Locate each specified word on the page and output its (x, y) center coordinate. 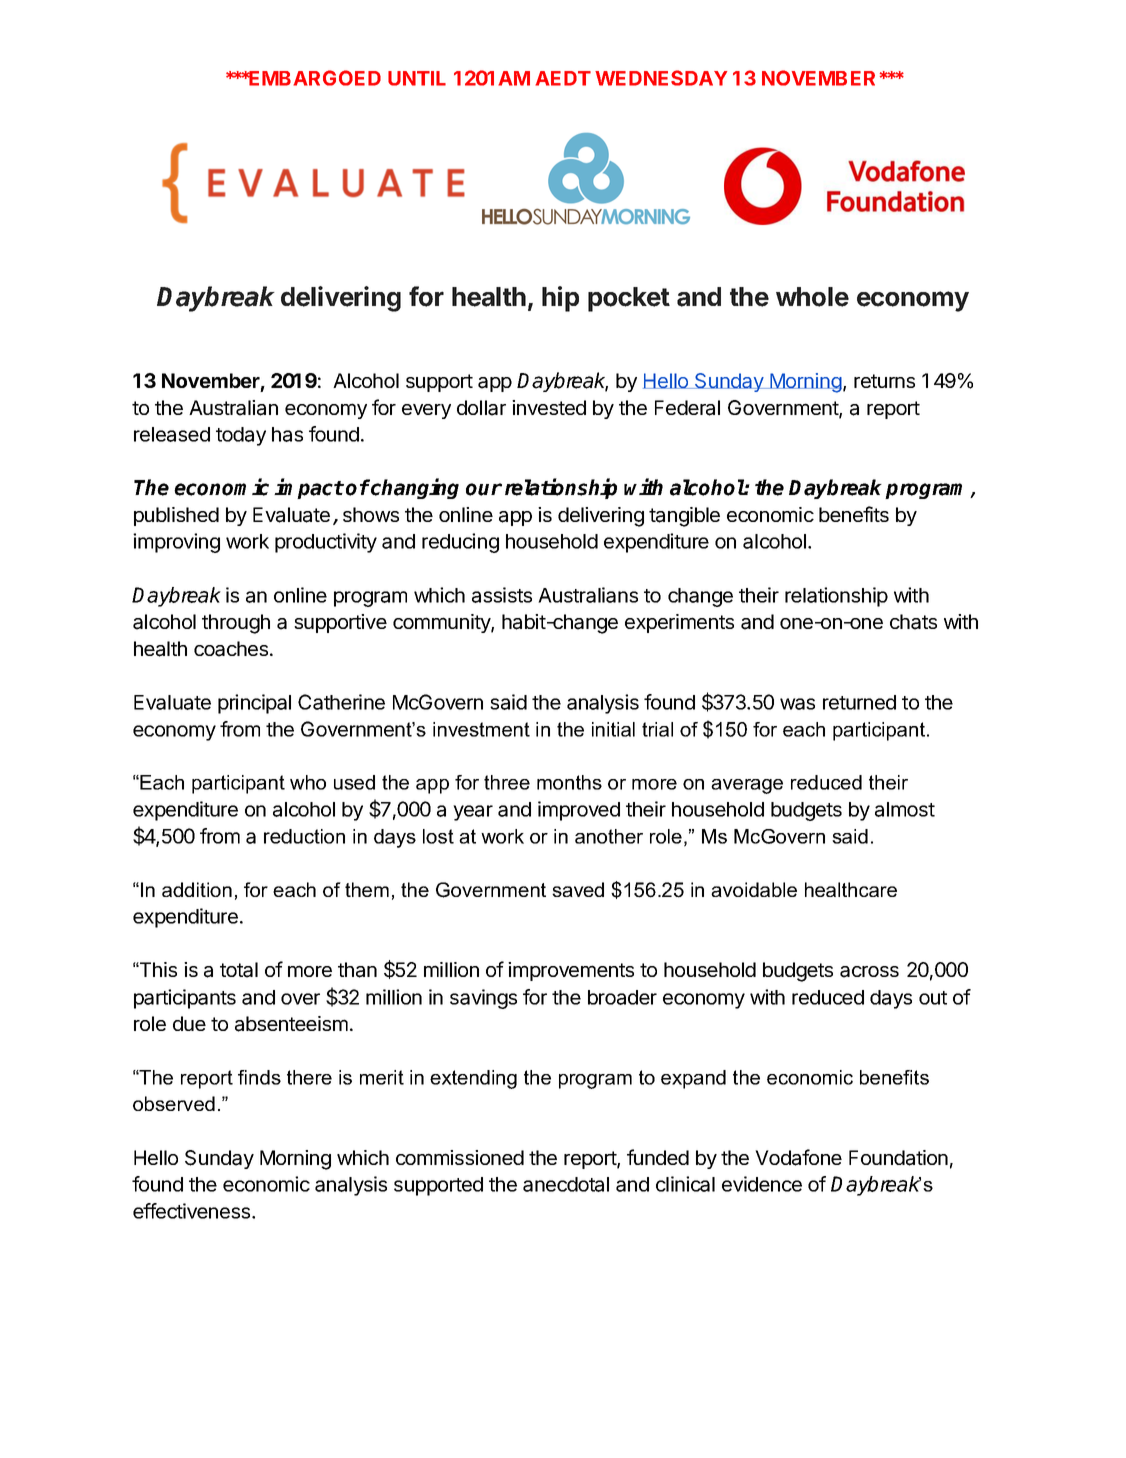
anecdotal (566, 1184)
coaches (232, 649)
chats (913, 622)
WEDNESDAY (661, 78)
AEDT (563, 78)
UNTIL (417, 78)
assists (502, 595)
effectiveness (193, 1211)
